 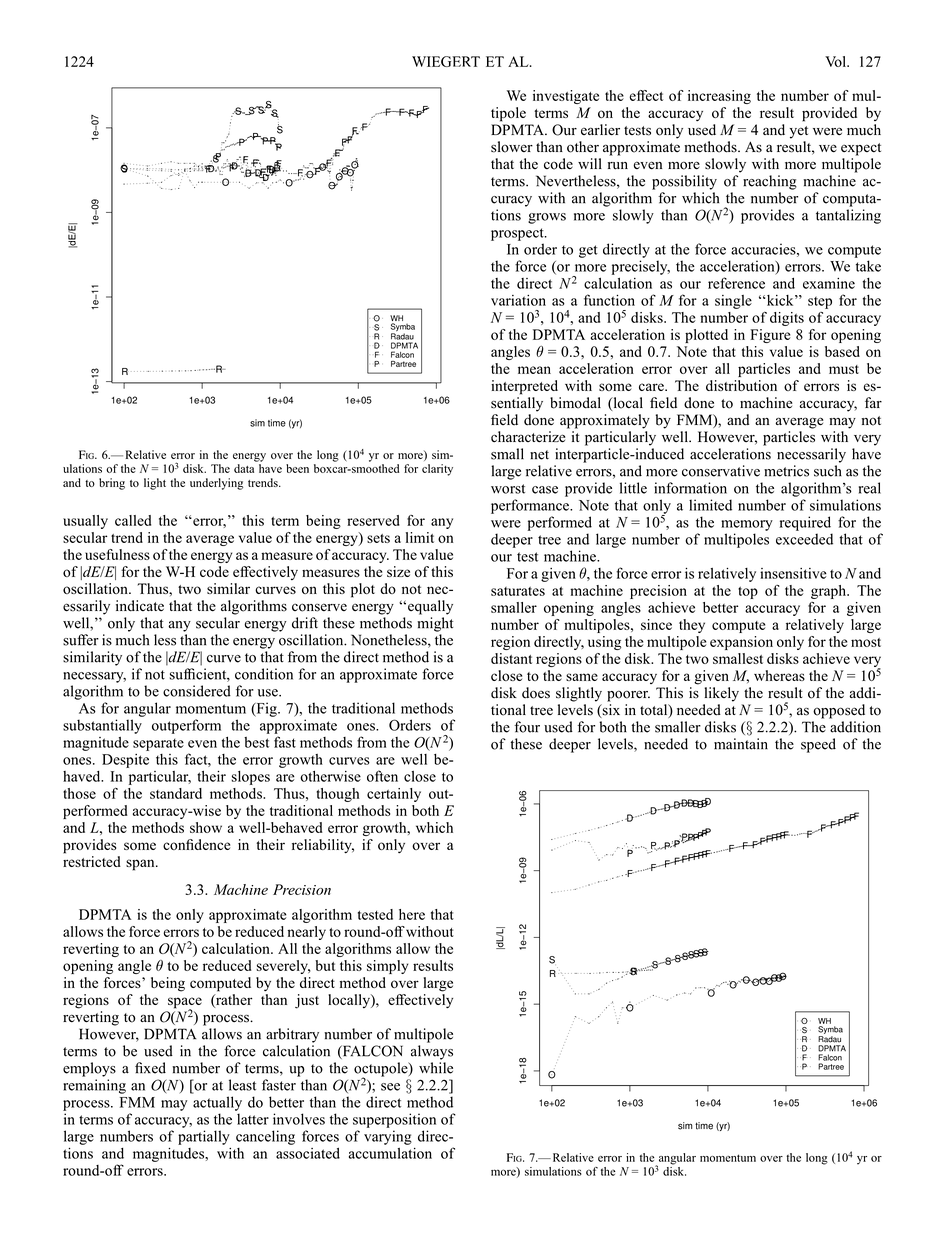 I want to click on digits, so click(x=787, y=319).
